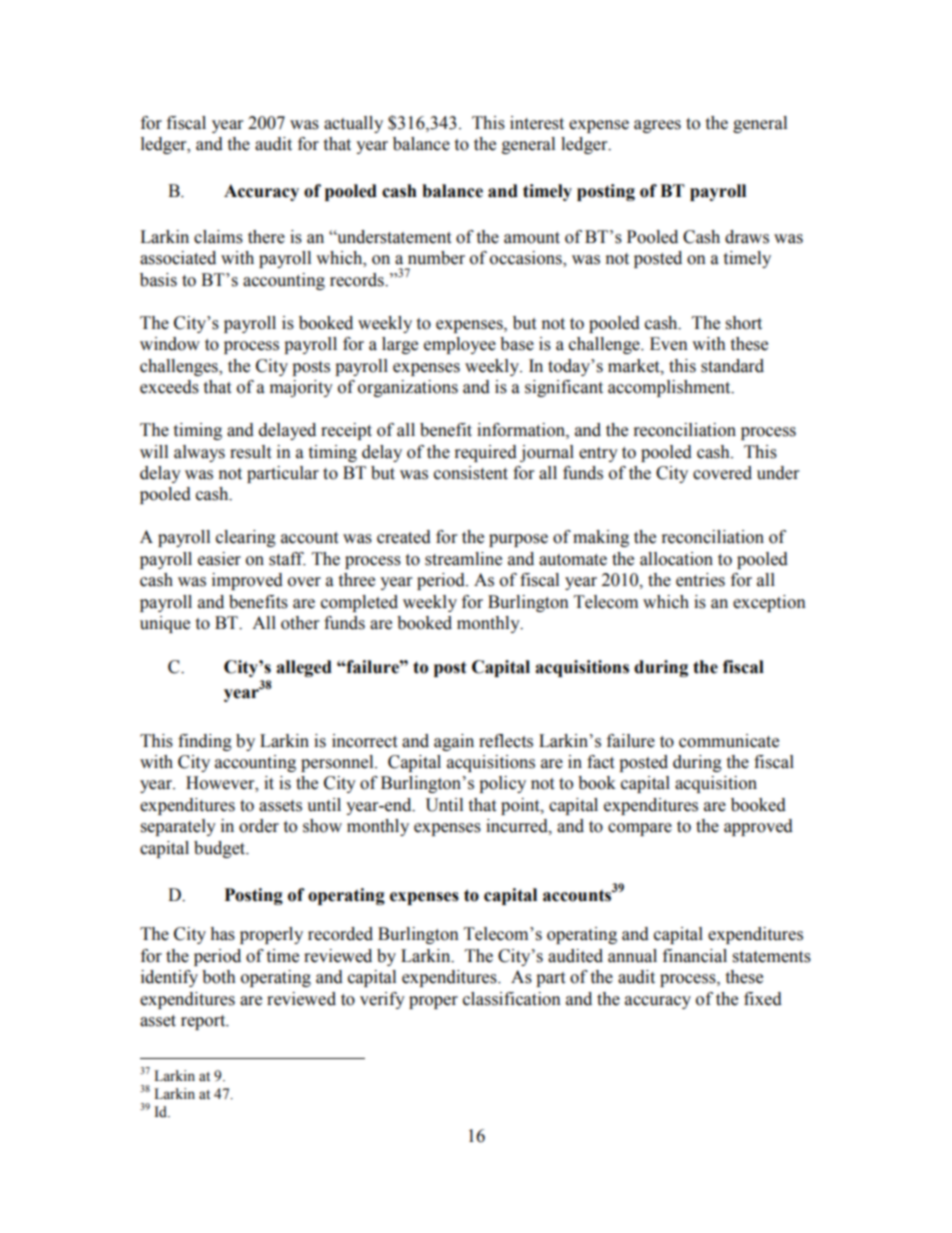 The width and height of the screenshot is (952, 1233). What do you see at coordinates (460, 345) in the screenshot?
I see `employee` at bounding box center [460, 345].
